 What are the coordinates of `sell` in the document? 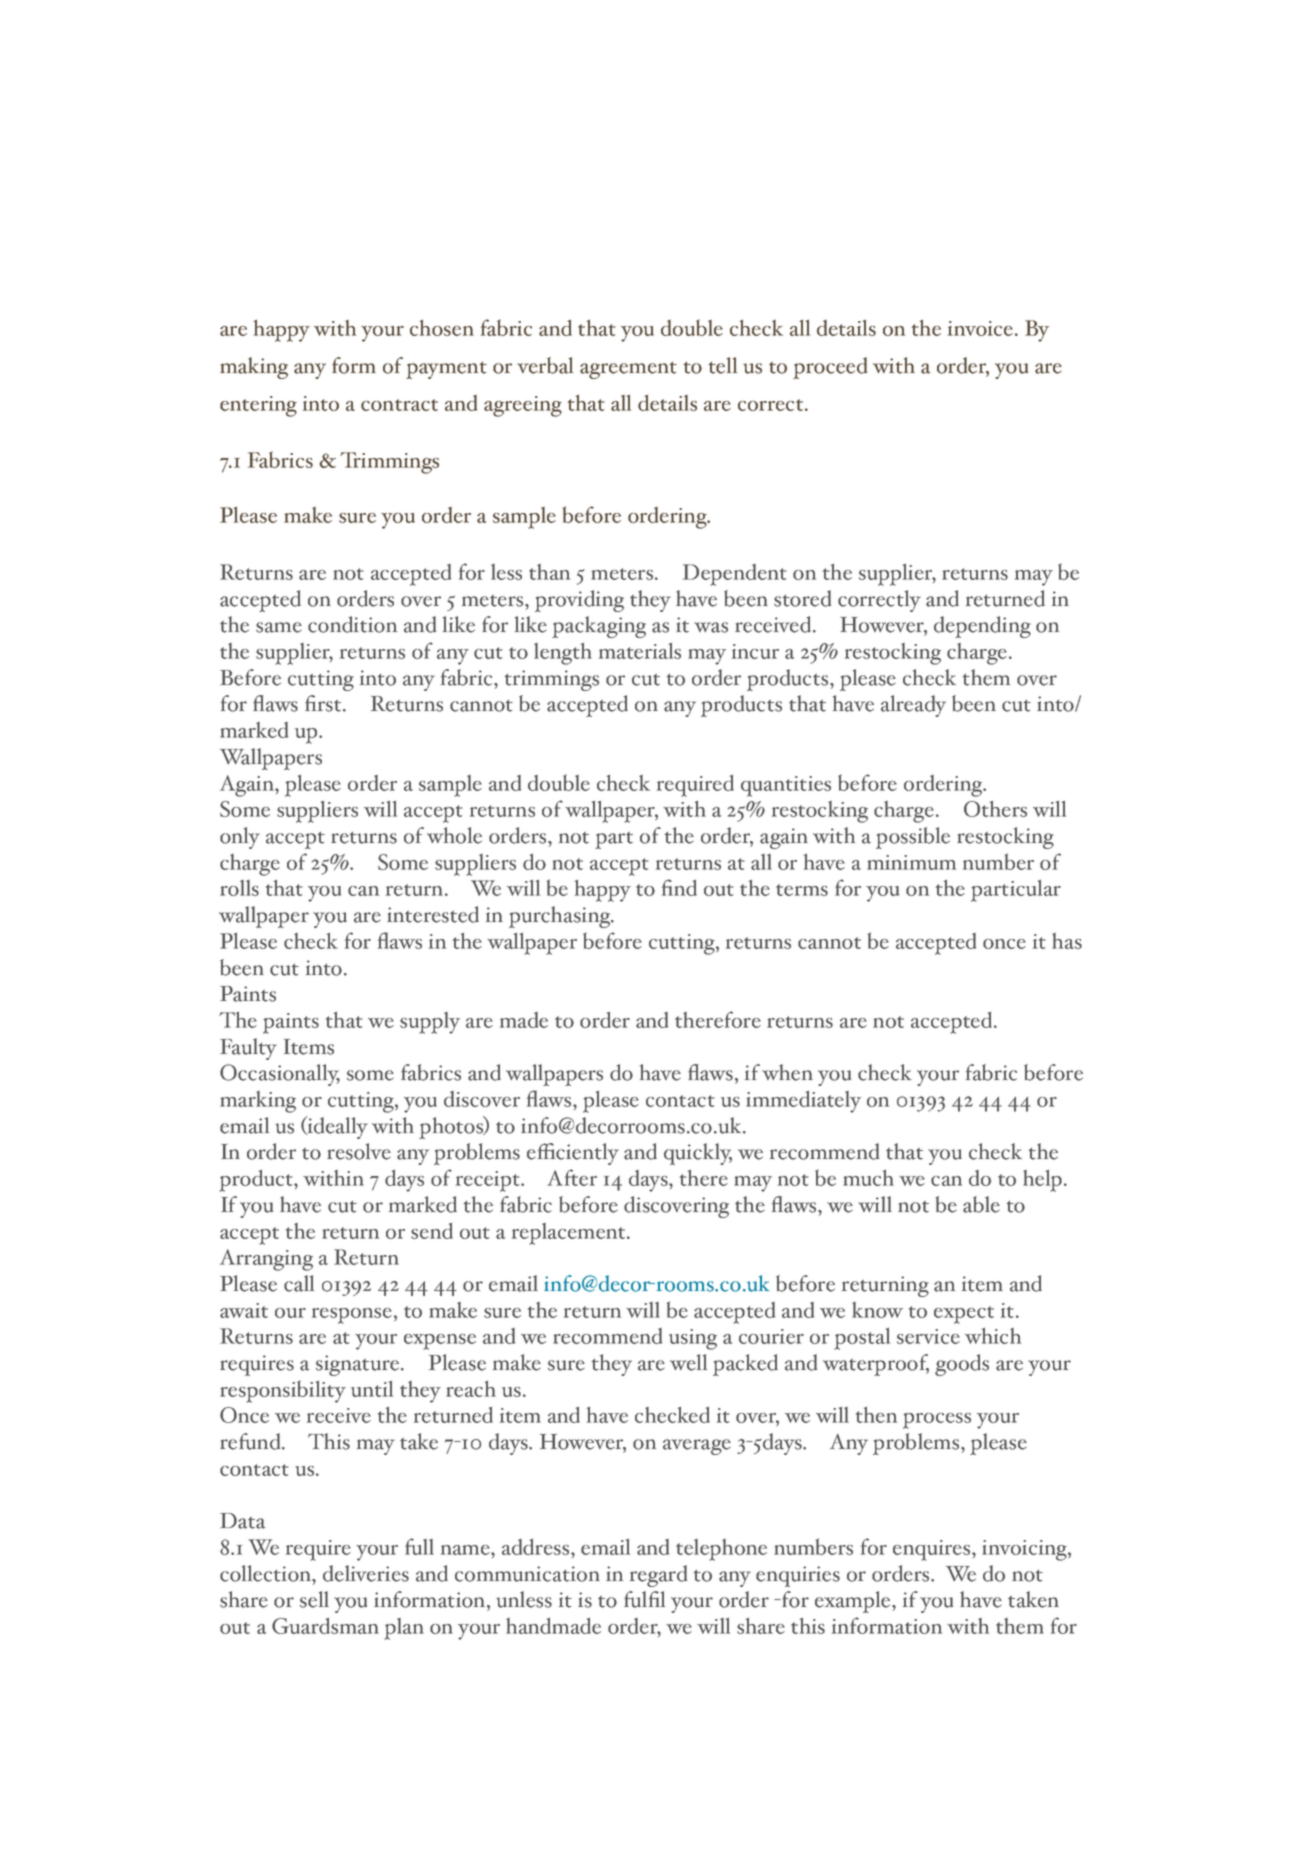 It's located at (314, 1599).
